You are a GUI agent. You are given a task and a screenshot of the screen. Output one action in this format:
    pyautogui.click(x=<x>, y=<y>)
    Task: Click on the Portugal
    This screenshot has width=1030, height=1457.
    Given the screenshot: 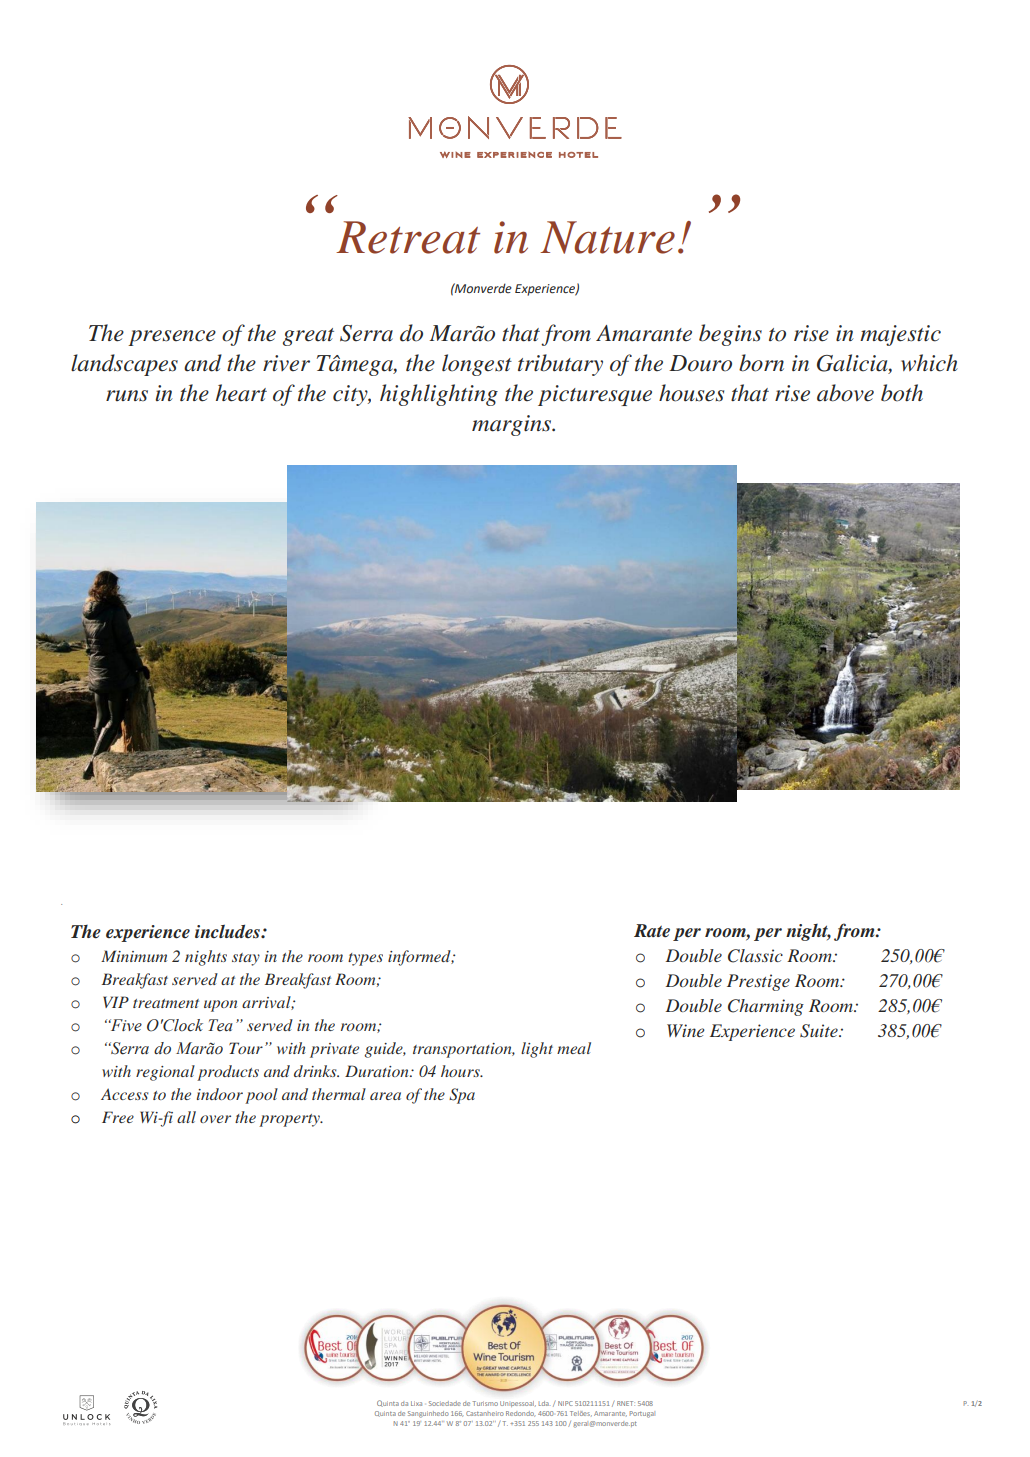 What is the action you would take?
    pyautogui.click(x=642, y=1414)
